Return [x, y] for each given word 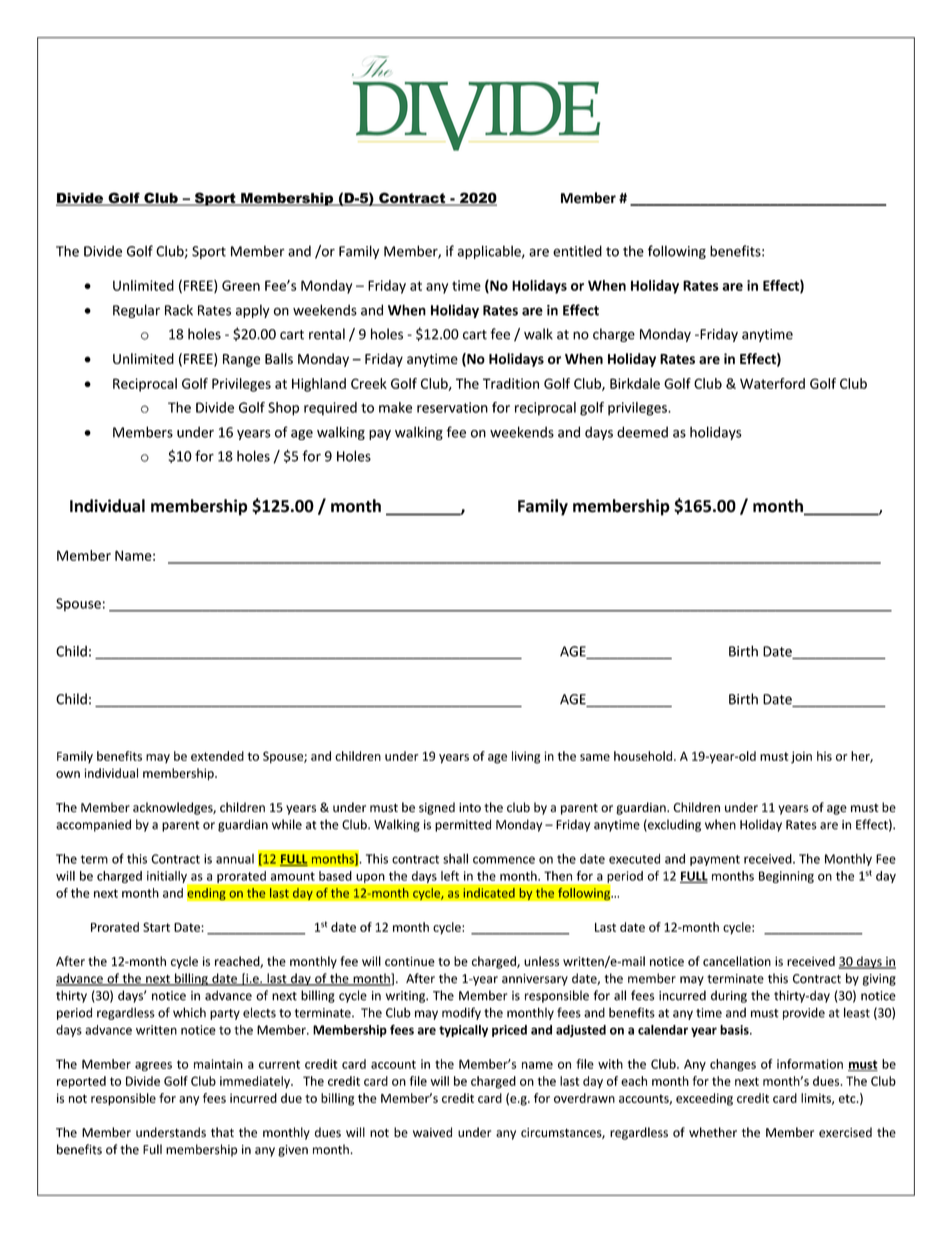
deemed [642, 432]
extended [217, 756]
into [470, 808]
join [801, 757]
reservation [452, 407]
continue [410, 961]
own [68, 774]
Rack [179, 310]
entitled [577, 251]
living [526, 757]
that [222, 1132]
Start [156, 927]
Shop [283, 409]
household [644, 756]
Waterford [772, 383]
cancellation [737, 961]
